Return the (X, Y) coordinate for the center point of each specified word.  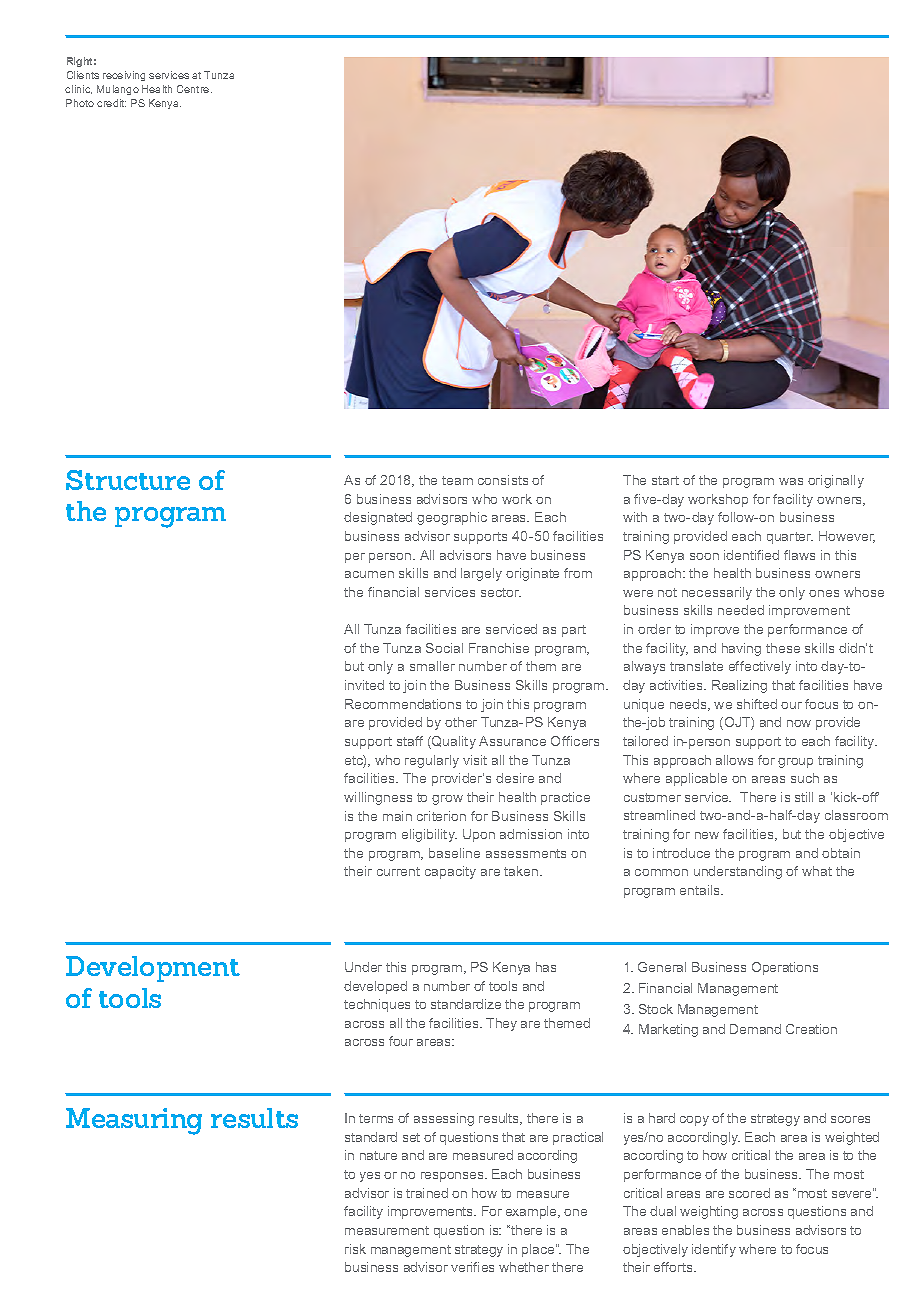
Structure (128, 480)
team (457, 480)
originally (836, 481)
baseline (454, 853)
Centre (194, 89)
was (791, 481)
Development (153, 969)
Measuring (134, 1121)
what (817, 871)
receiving (124, 76)
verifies (472, 1267)
